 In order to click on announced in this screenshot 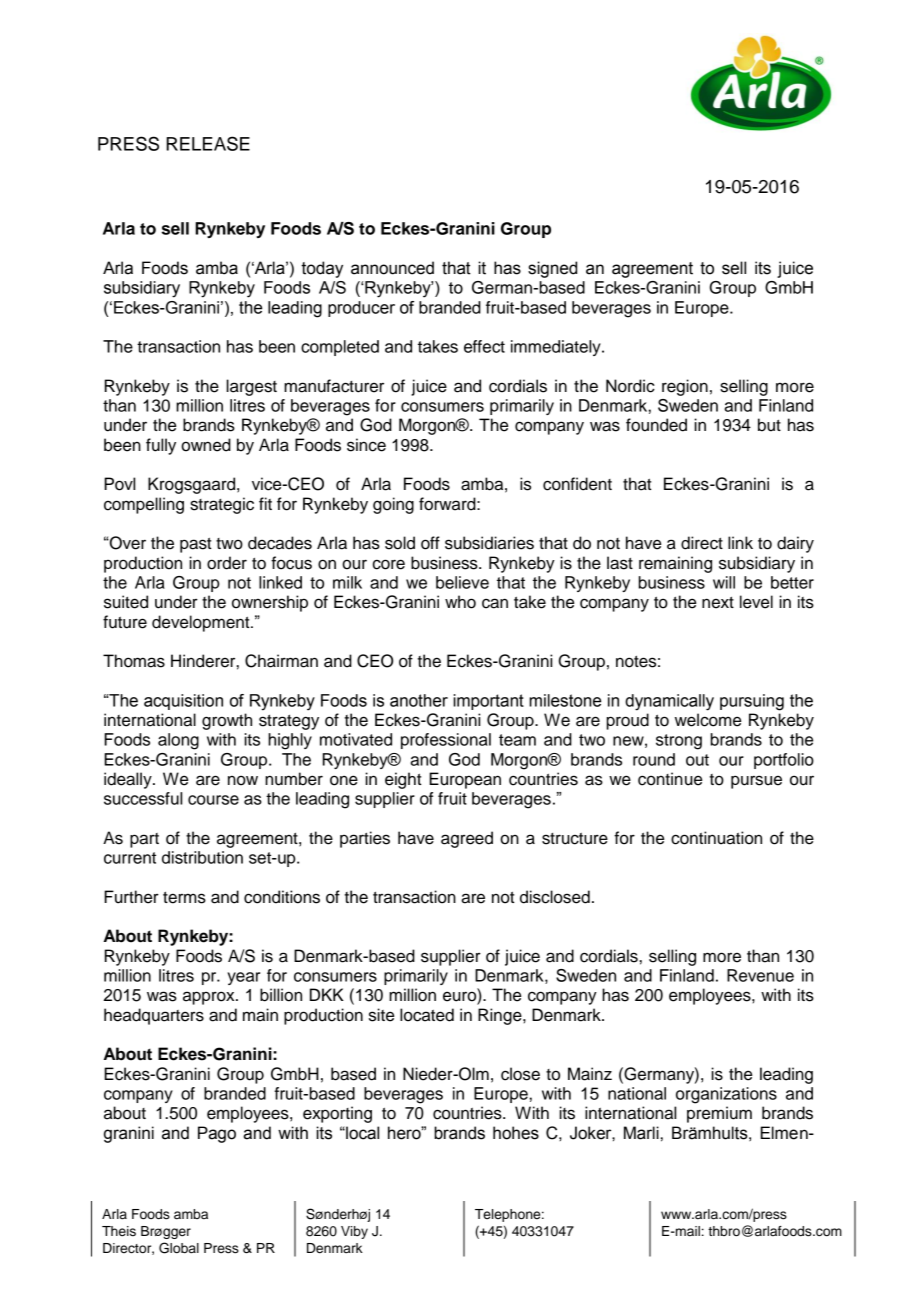, I will do `click(392, 268)`.
